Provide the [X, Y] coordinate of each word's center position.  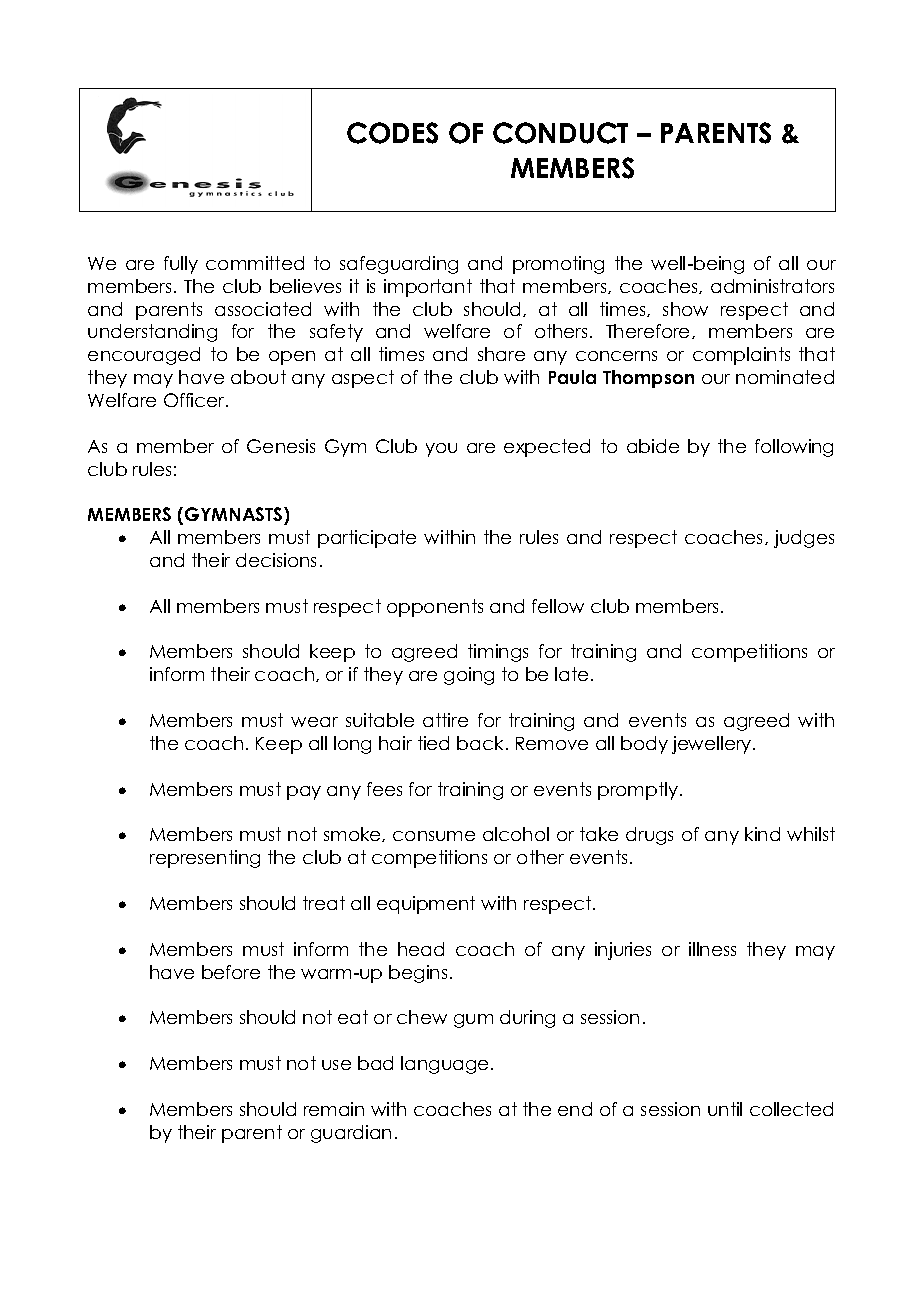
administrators [772, 286]
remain [334, 1109]
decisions [276, 560]
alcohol [516, 834]
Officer [195, 400]
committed [255, 263]
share [501, 354]
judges [804, 539]
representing [205, 859]
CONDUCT [560, 133]
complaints [741, 356]
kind [762, 834]
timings [498, 653]
